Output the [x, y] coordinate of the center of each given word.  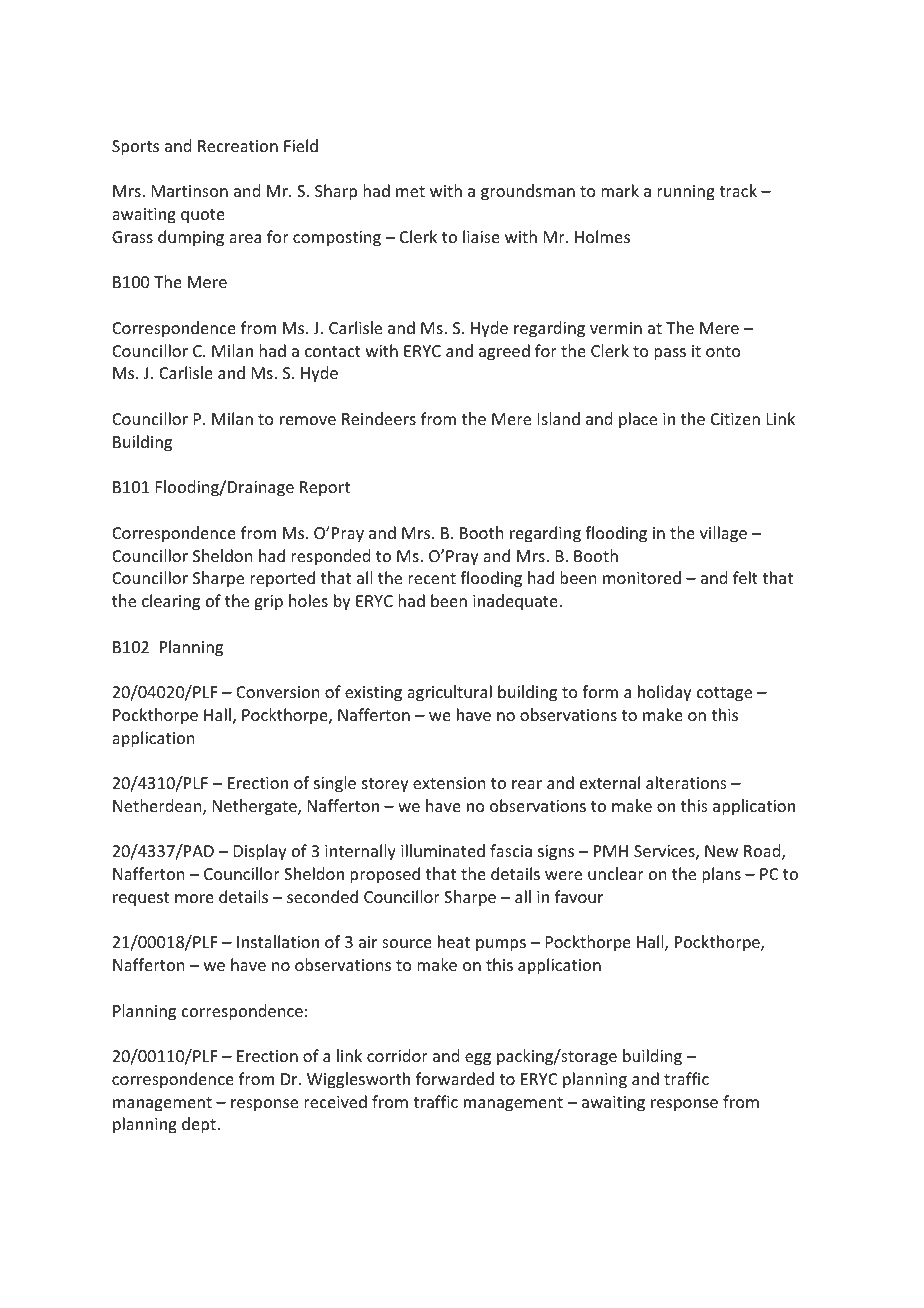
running [686, 193]
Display [260, 852]
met [410, 191]
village [723, 534]
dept [200, 1125]
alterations [686, 782]
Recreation [238, 146]
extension [449, 783]
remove [308, 420]
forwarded [455, 1078]
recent [432, 578]
